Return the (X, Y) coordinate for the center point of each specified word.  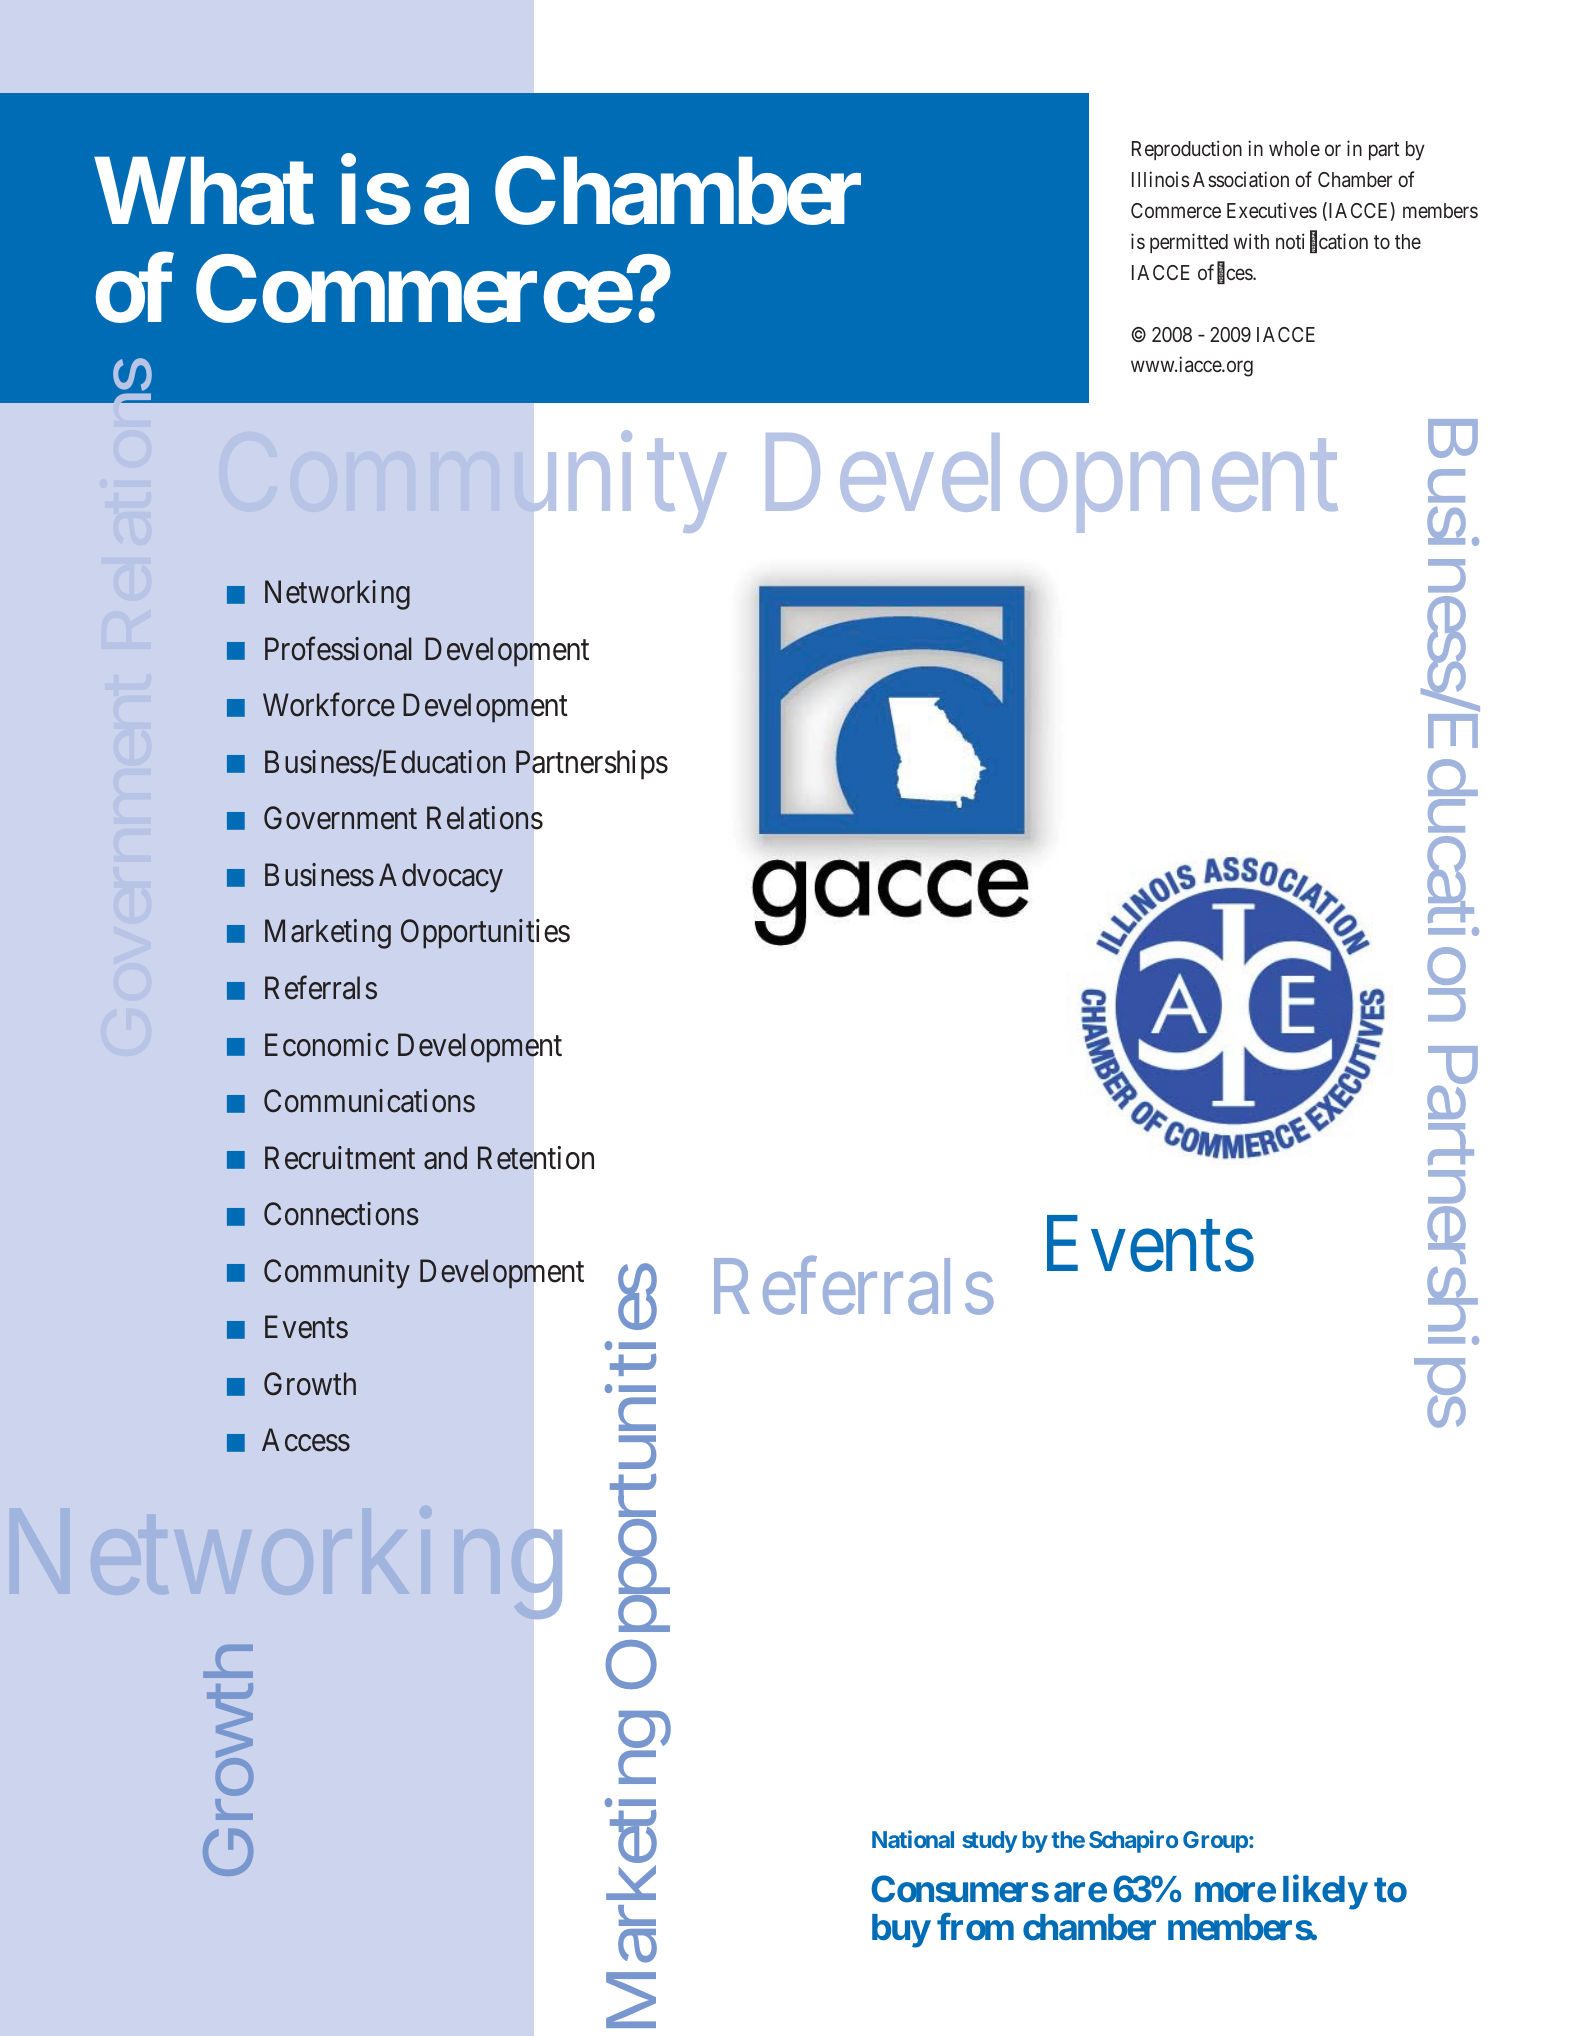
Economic (327, 1045)
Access (306, 1440)
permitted (1189, 243)
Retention (535, 1158)
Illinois (1160, 179)
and (445, 1158)
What (204, 192)
